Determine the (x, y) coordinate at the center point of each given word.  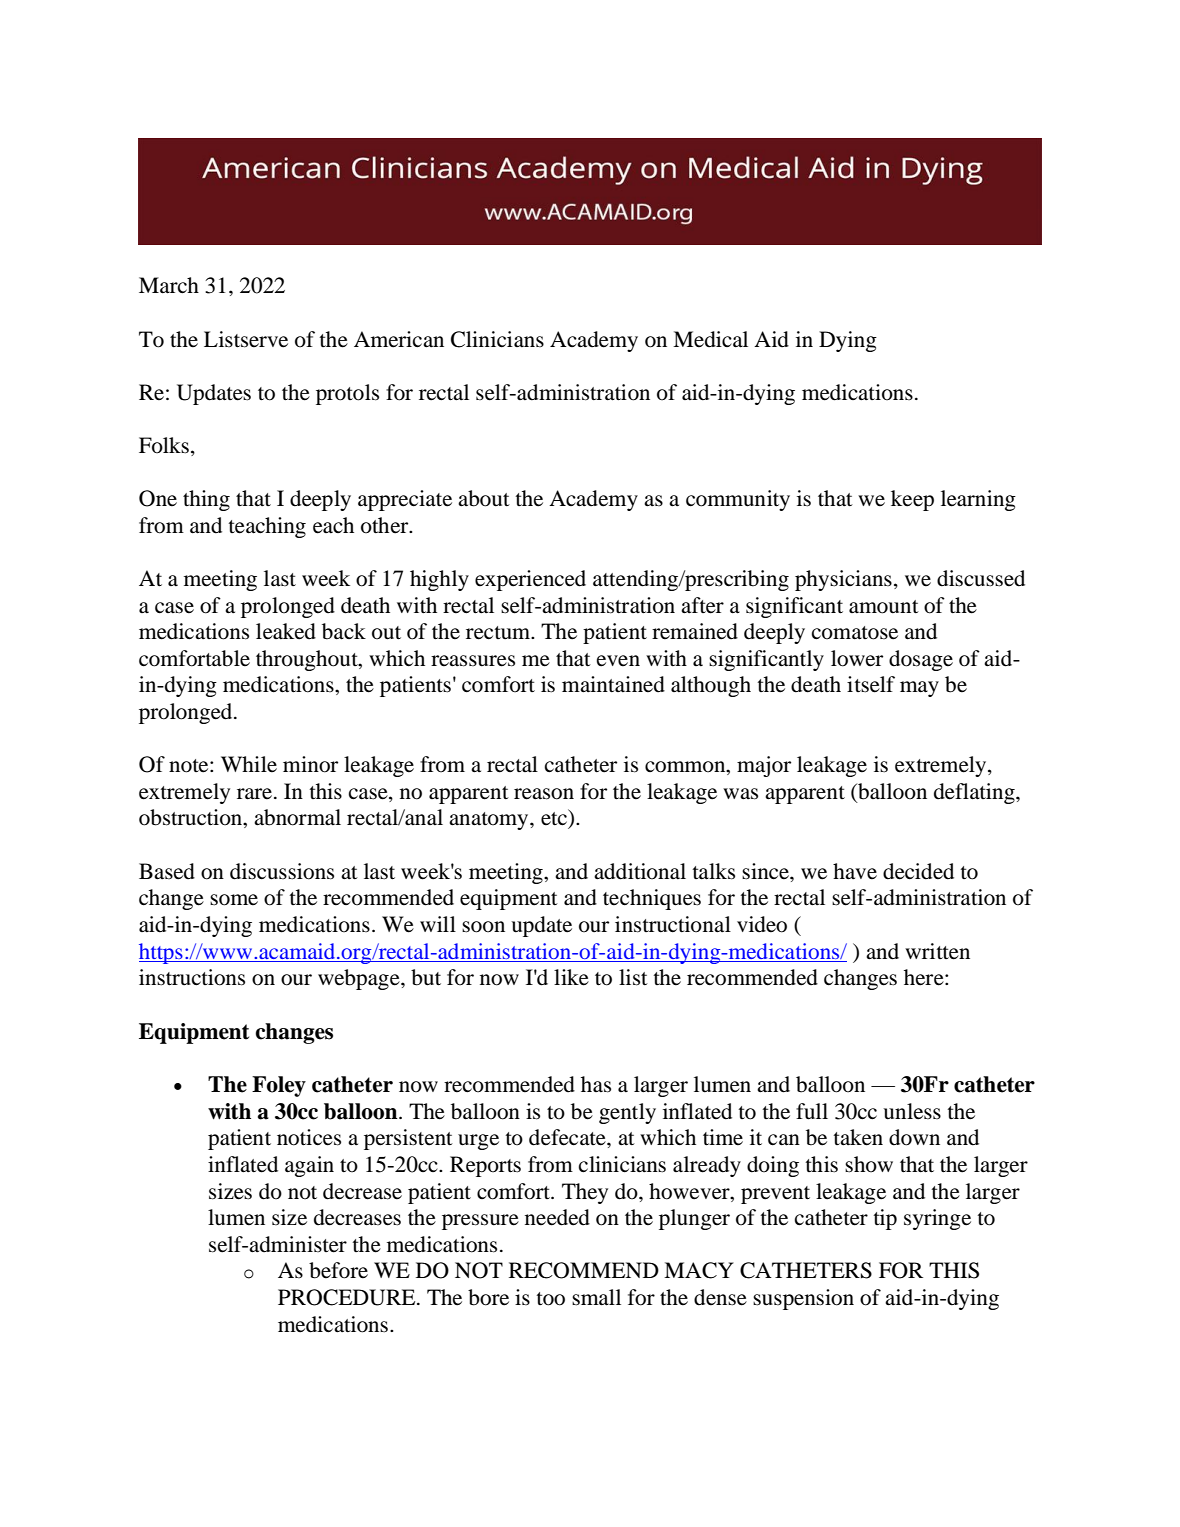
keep (912, 500)
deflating (975, 793)
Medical (710, 339)
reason (544, 794)
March (169, 285)
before (338, 1270)
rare (256, 794)
